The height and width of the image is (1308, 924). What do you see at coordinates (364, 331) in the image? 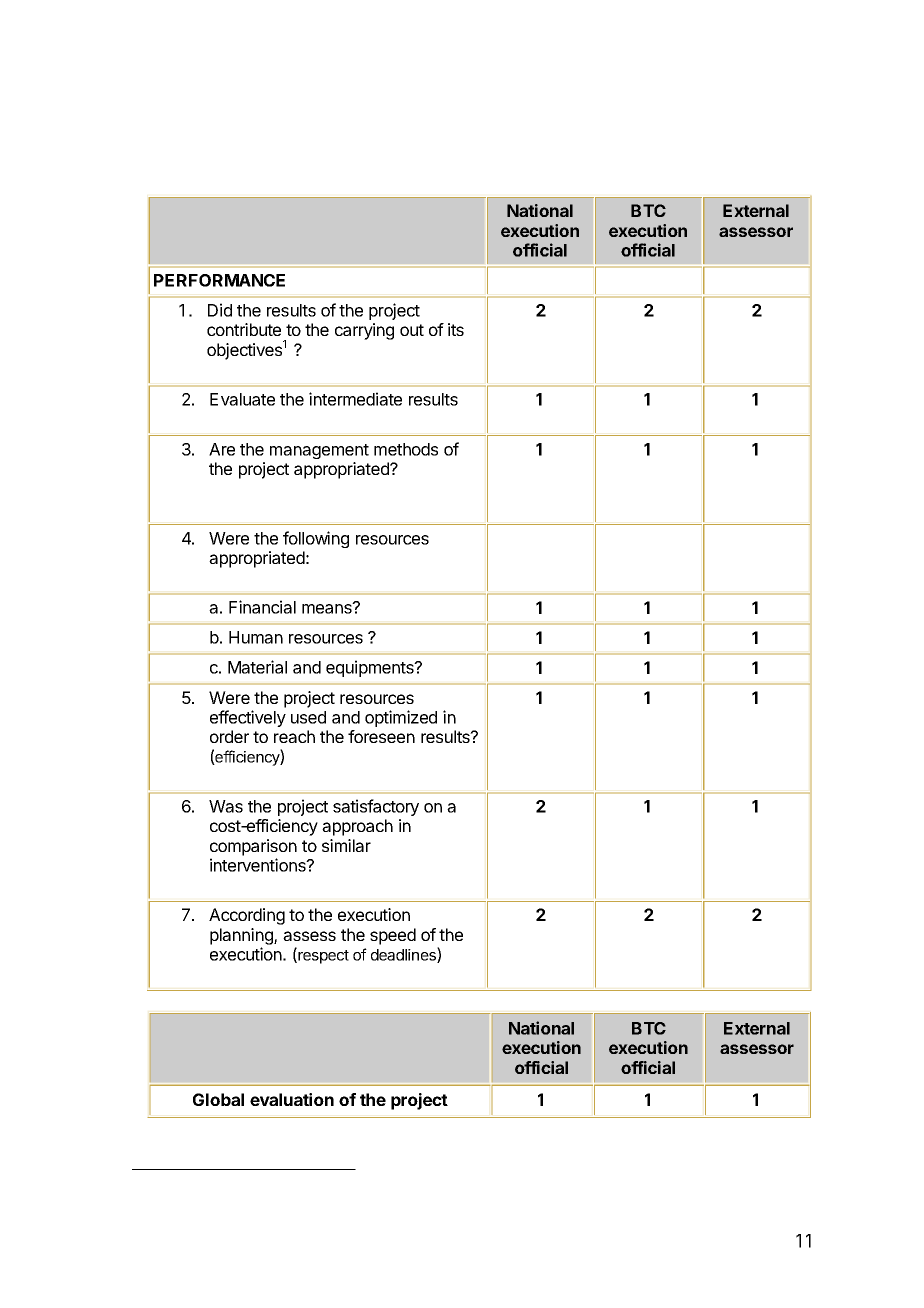
I see `carrying` at bounding box center [364, 331].
